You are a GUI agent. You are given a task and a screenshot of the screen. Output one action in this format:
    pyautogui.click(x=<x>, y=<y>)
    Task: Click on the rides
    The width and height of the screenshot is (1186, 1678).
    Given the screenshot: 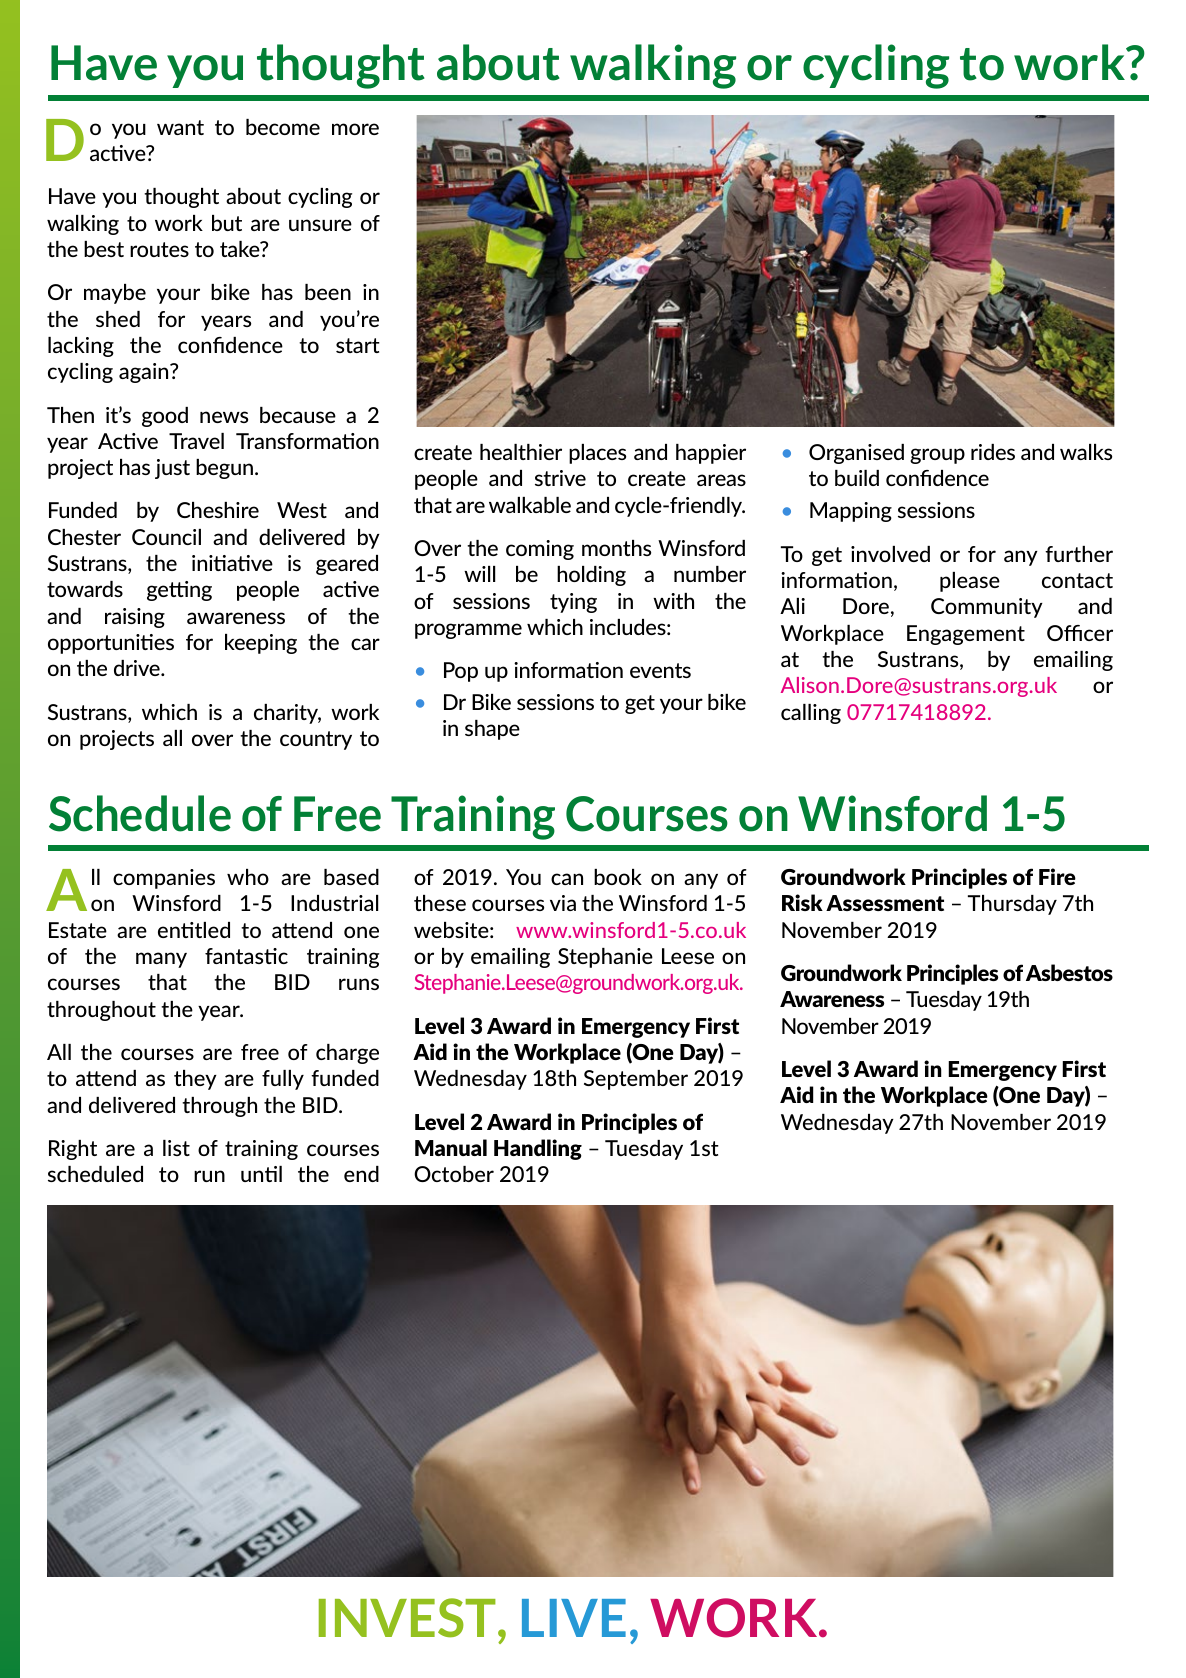 What is the action you would take?
    pyautogui.click(x=993, y=452)
